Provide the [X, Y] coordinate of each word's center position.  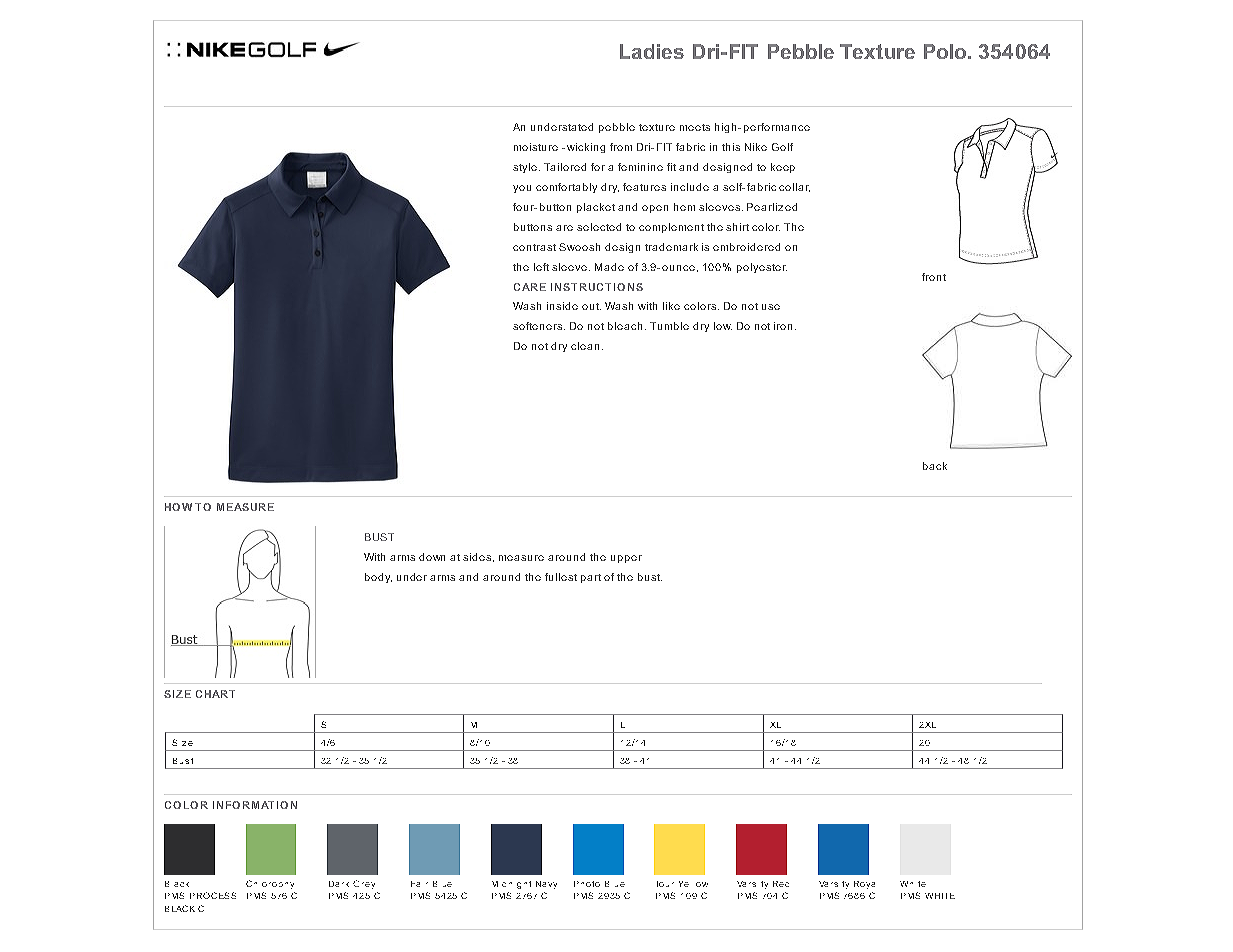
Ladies [652, 51]
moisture [536, 147]
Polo [946, 51]
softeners [539, 326]
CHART [215, 694]
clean [585, 346]
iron [783, 326]
